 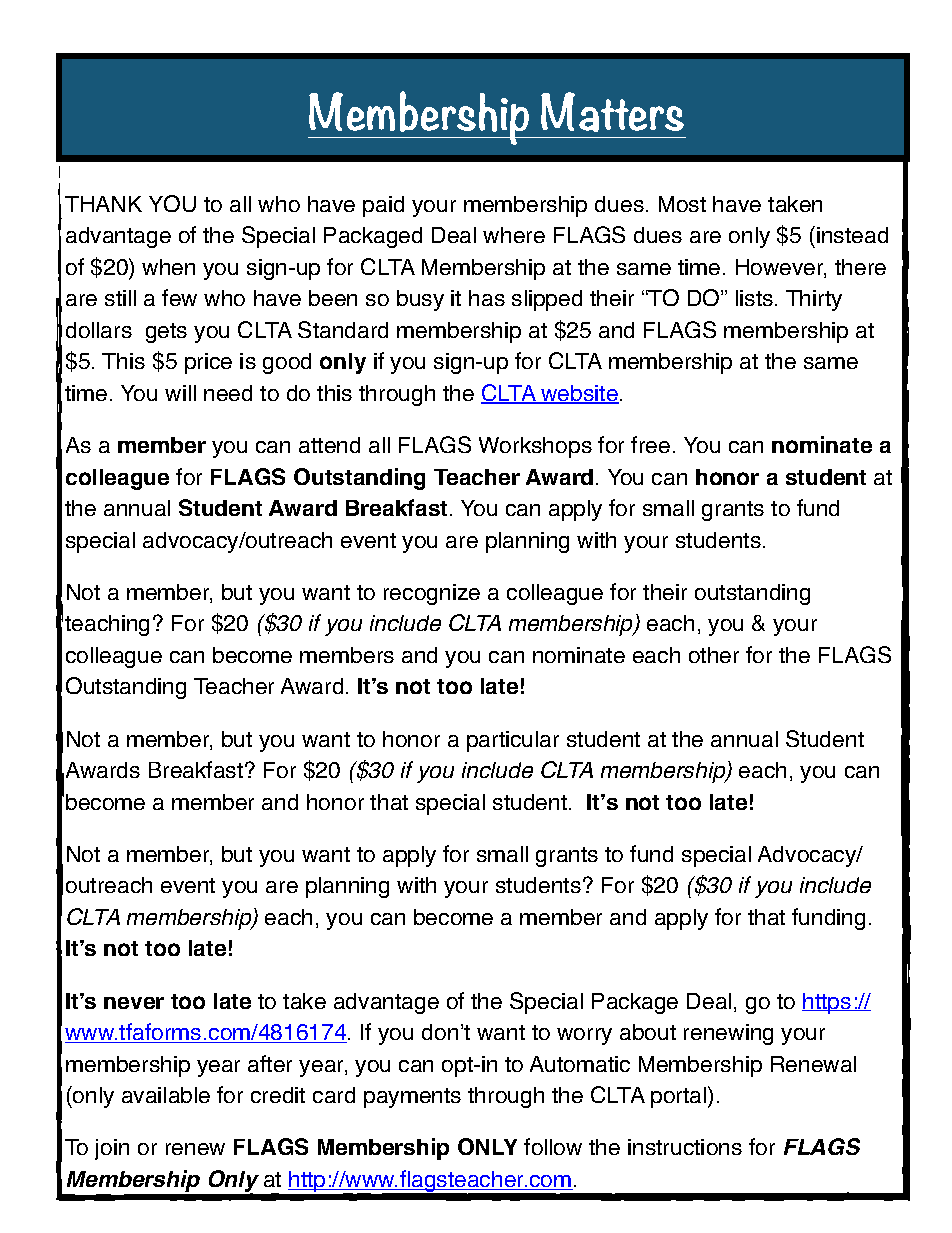 I want to click on payments, so click(x=412, y=1098).
